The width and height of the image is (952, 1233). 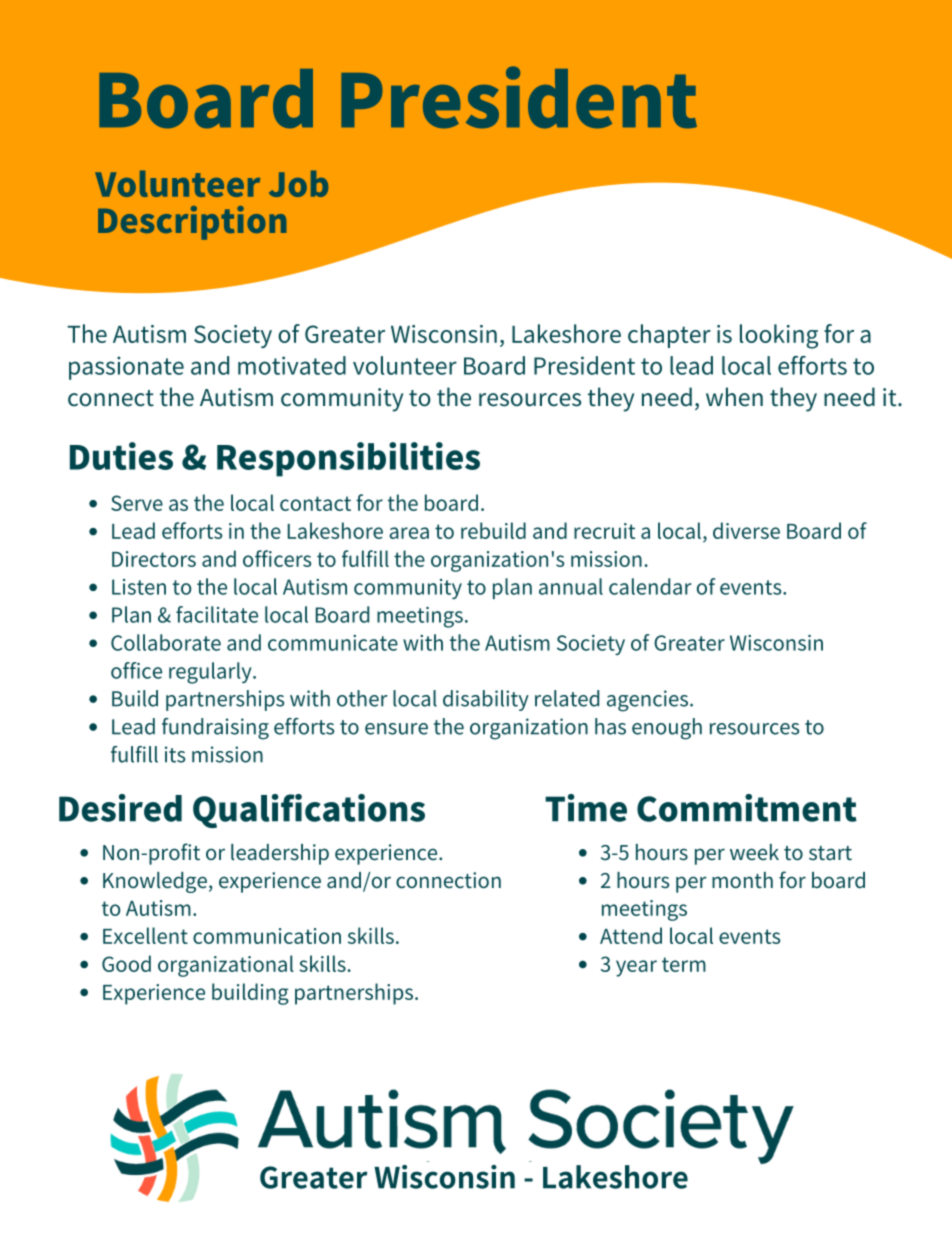 I want to click on term, so click(x=684, y=964).
